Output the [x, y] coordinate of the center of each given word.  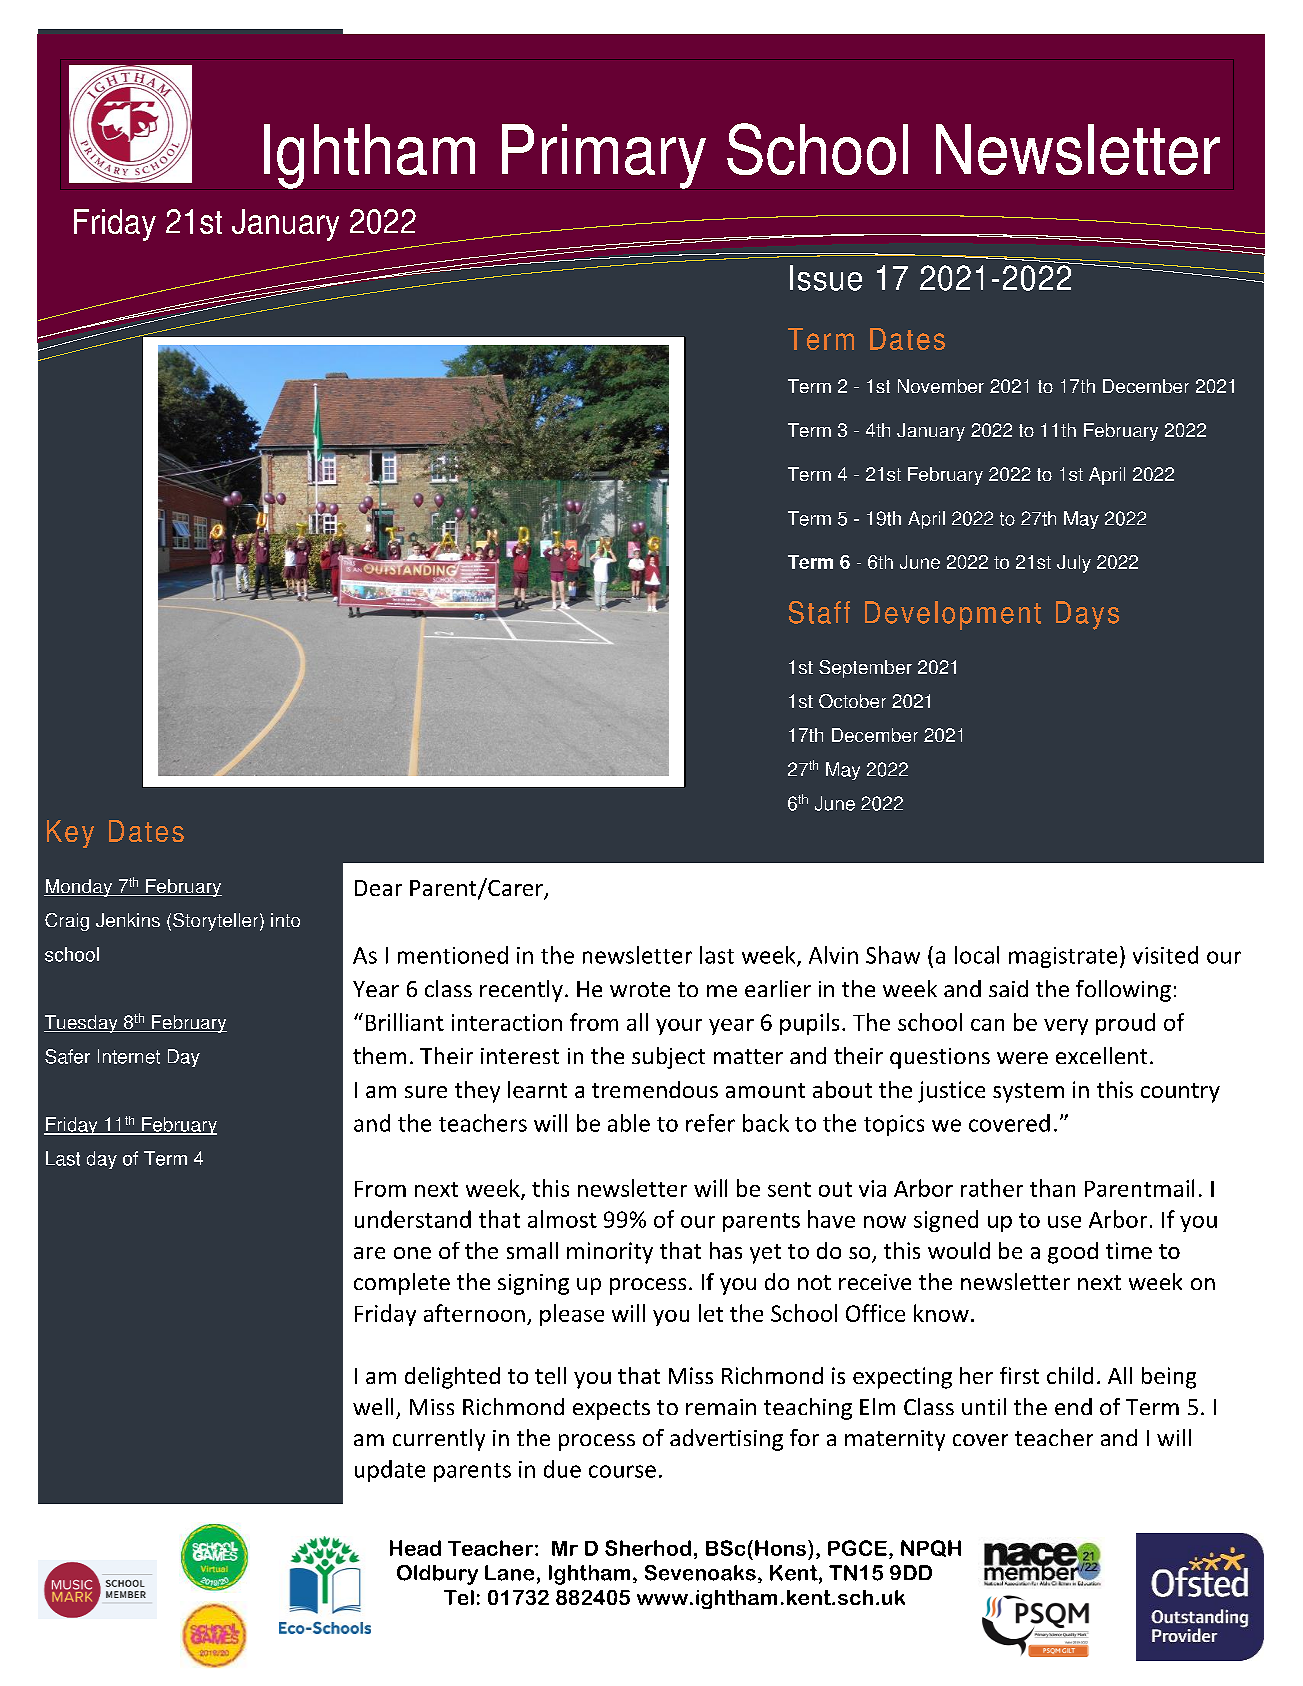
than [1052, 1188]
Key [70, 834]
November [941, 386]
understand [413, 1219]
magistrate [1063, 957]
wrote [640, 989]
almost [562, 1219]
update [390, 1471]
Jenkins [128, 920]
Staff [819, 612]
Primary [604, 157]
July [1074, 564]
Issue [826, 278]
